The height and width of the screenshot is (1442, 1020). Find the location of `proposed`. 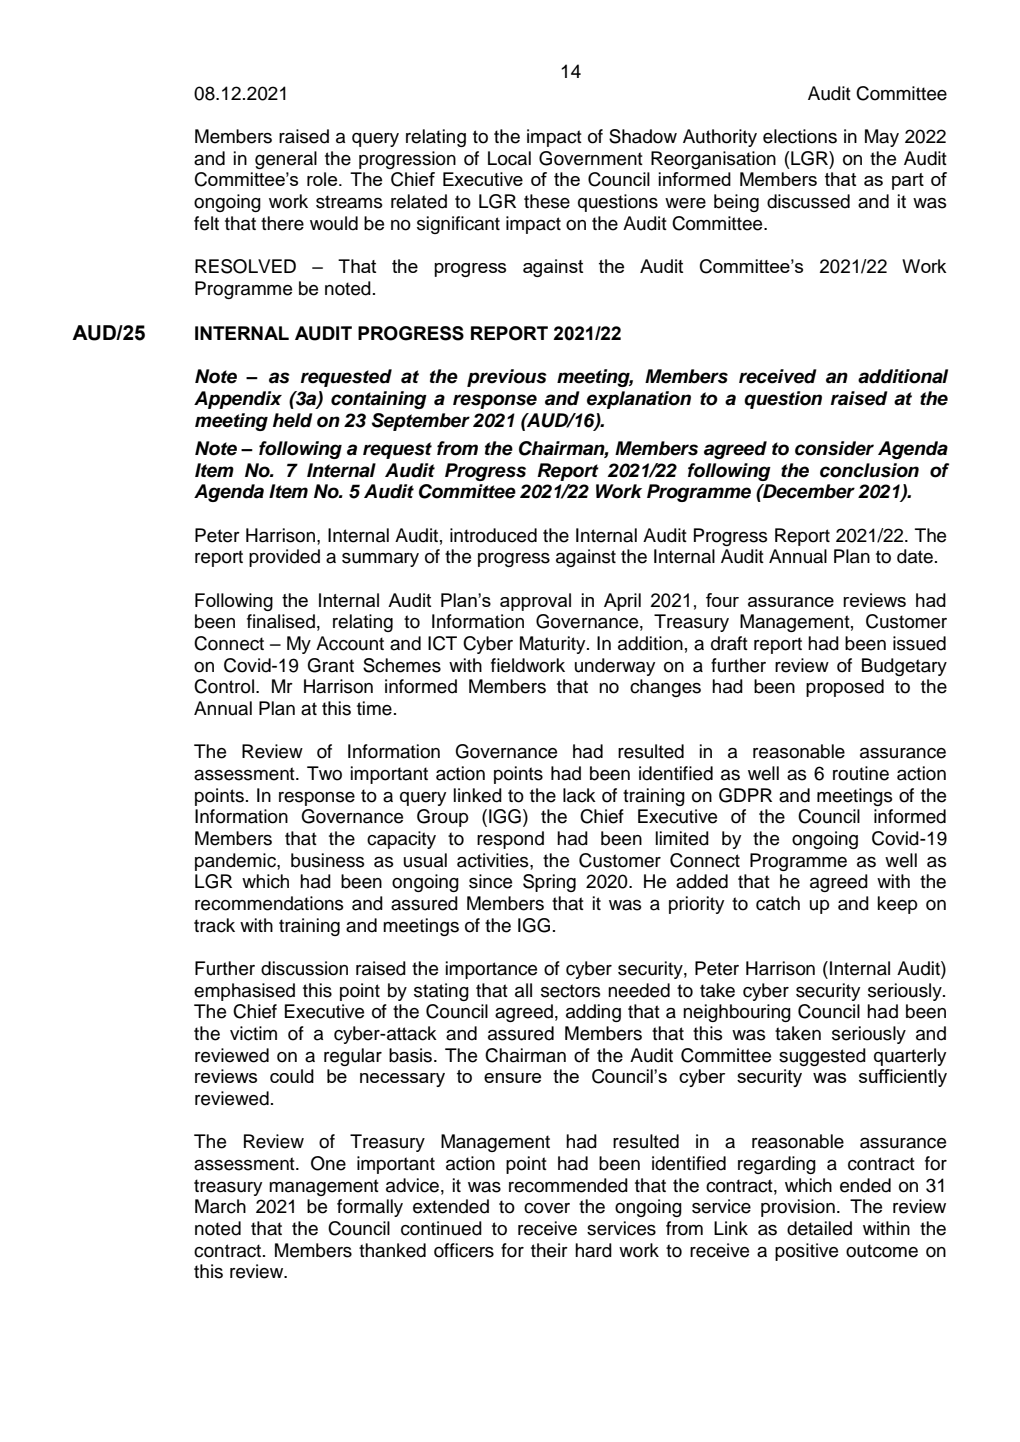

proposed is located at coordinates (845, 688).
